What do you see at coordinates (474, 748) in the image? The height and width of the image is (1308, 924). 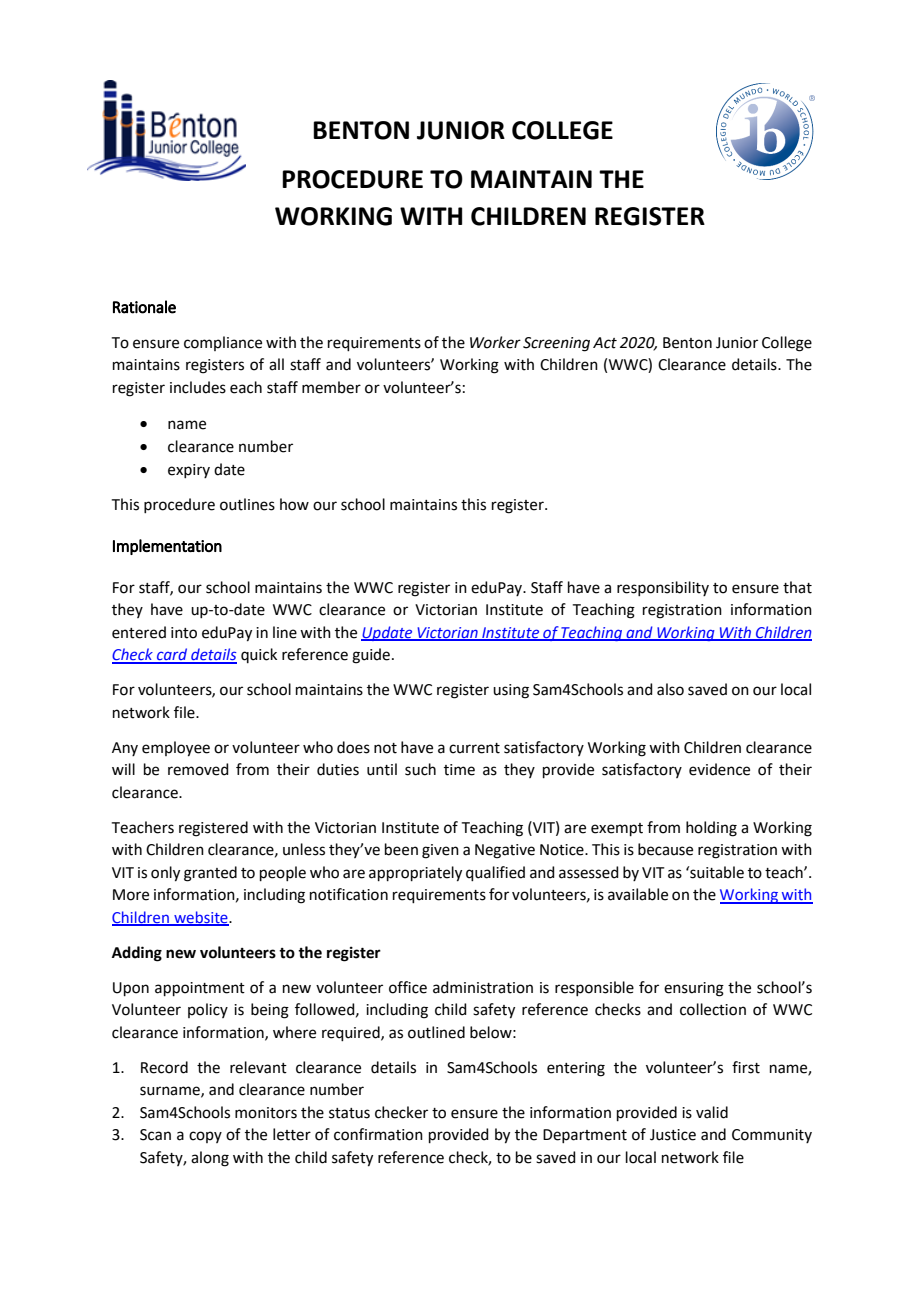 I see `current` at bounding box center [474, 748].
